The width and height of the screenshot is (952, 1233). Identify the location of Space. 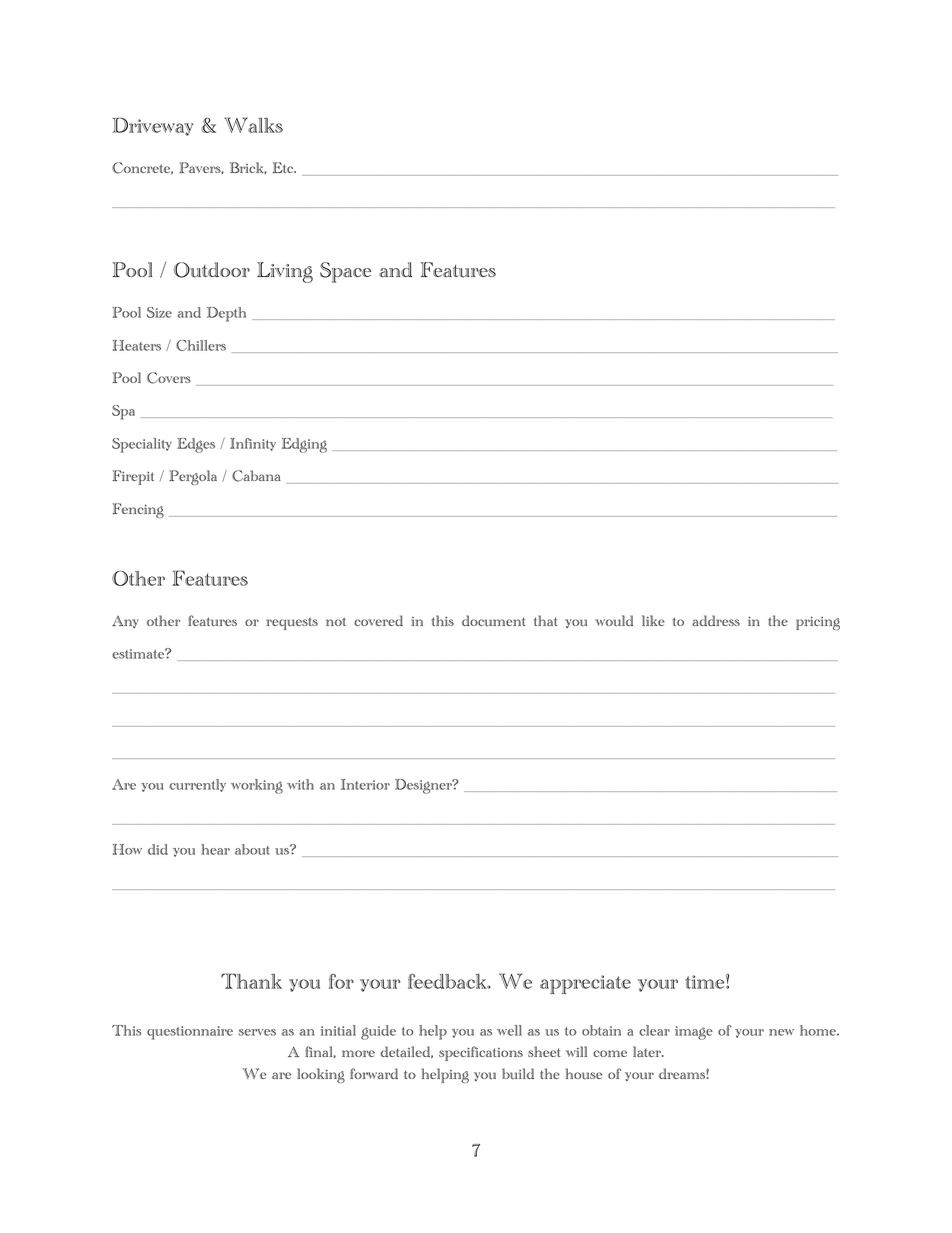
(345, 272).
